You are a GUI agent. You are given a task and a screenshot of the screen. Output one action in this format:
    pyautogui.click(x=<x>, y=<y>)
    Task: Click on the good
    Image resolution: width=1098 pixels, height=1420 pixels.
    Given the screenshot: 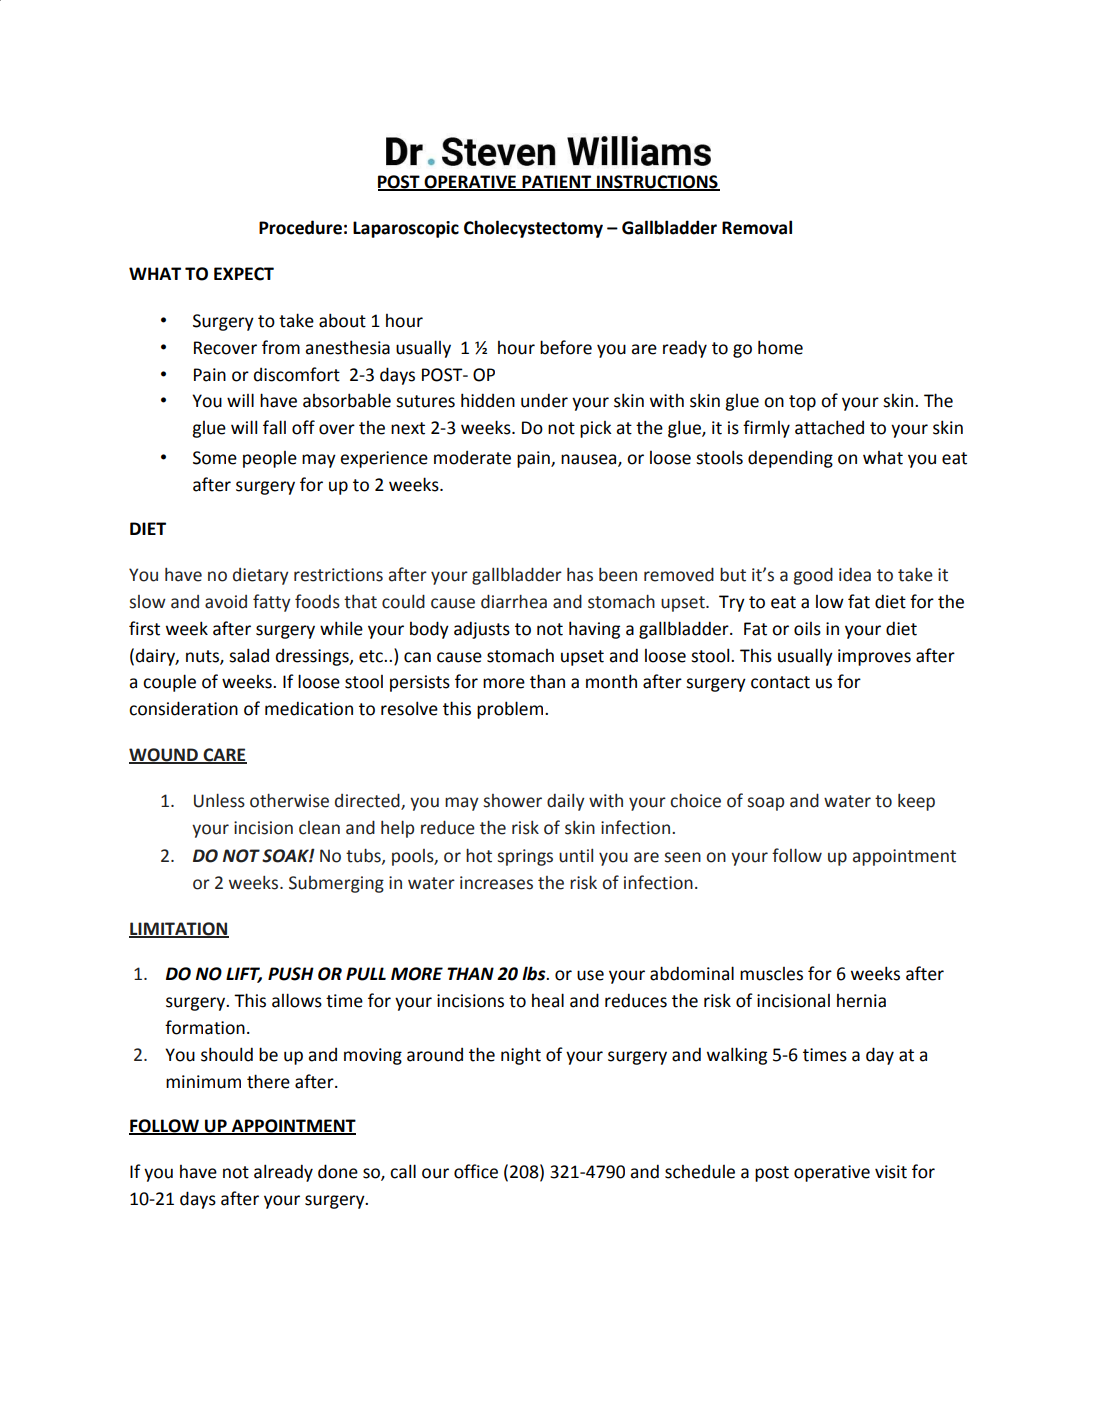 What is the action you would take?
    pyautogui.click(x=813, y=576)
